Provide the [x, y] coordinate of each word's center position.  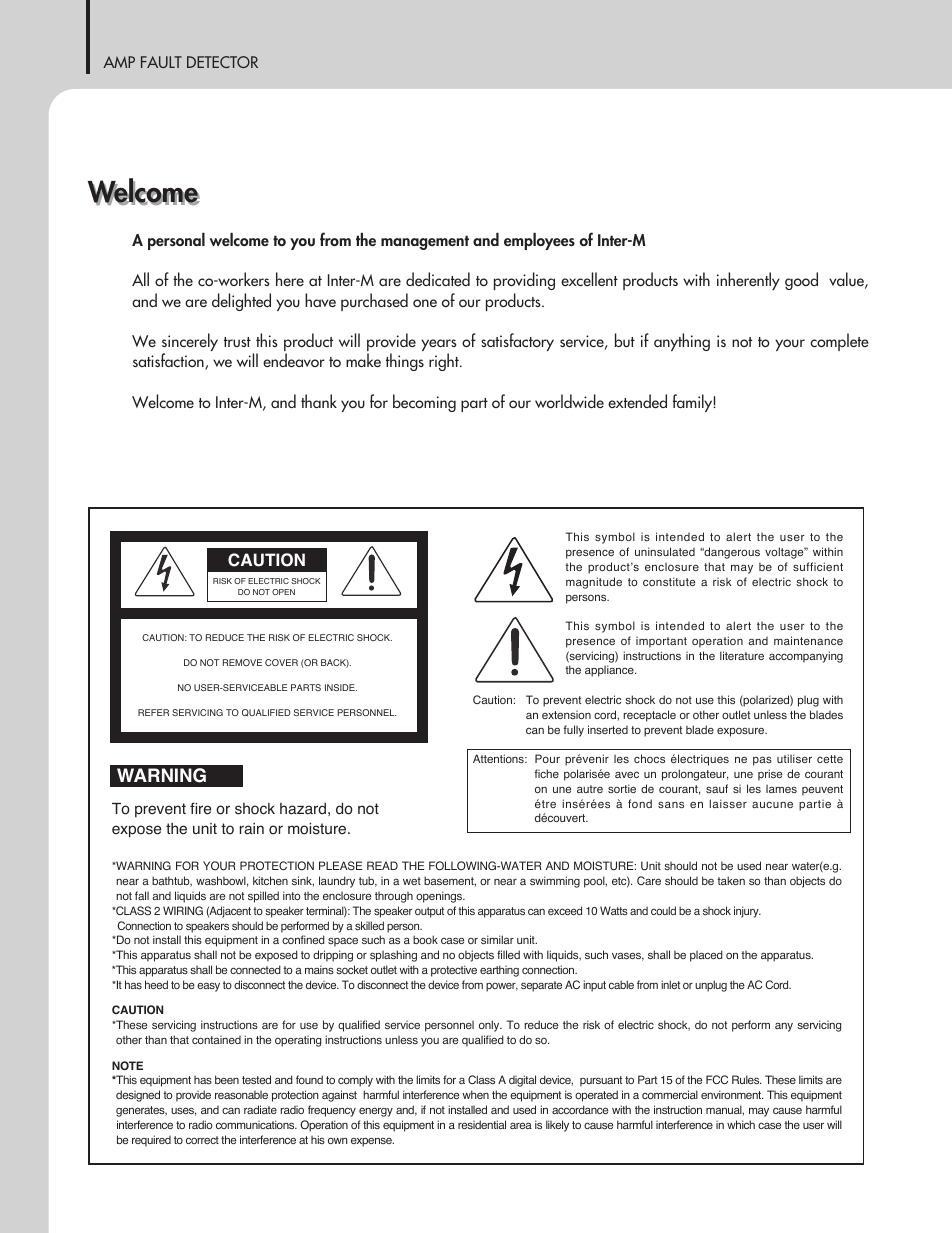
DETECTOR [222, 62]
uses [183, 1111]
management [425, 242]
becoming [424, 403]
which [741, 1124]
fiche [546, 773]
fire [200, 808]
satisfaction [169, 361]
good [801, 281]
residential [482, 1124]
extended [637, 401]
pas [762, 761]
